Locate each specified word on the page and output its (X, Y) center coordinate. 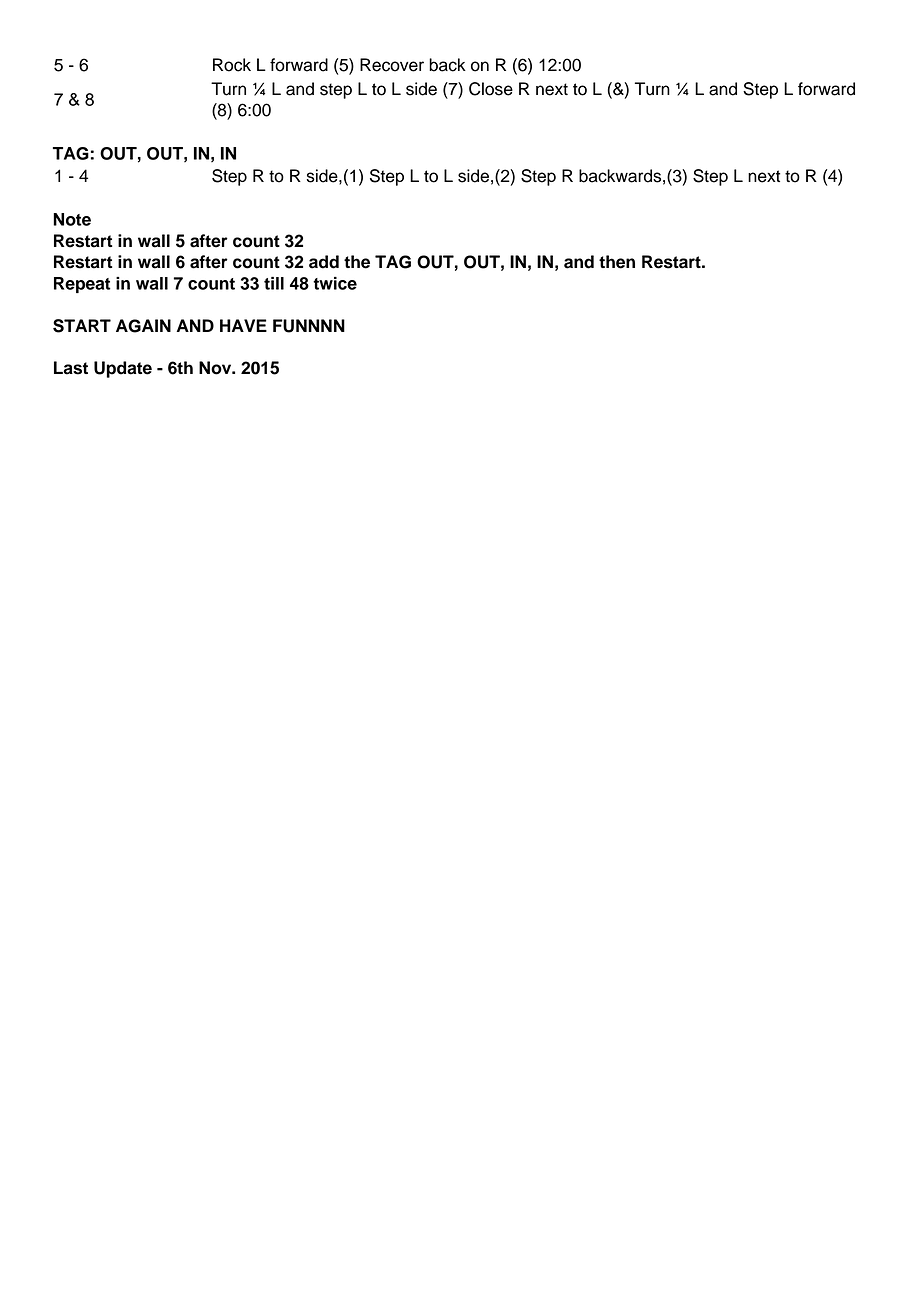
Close (491, 89)
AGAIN (143, 326)
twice (335, 283)
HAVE (243, 325)
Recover (392, 65)
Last (71, 368)
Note (72, 219)
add (324, 262)
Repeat (82, 285)
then (617, 262)
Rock (232, 65)
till (274, 283)
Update (123, 369)
